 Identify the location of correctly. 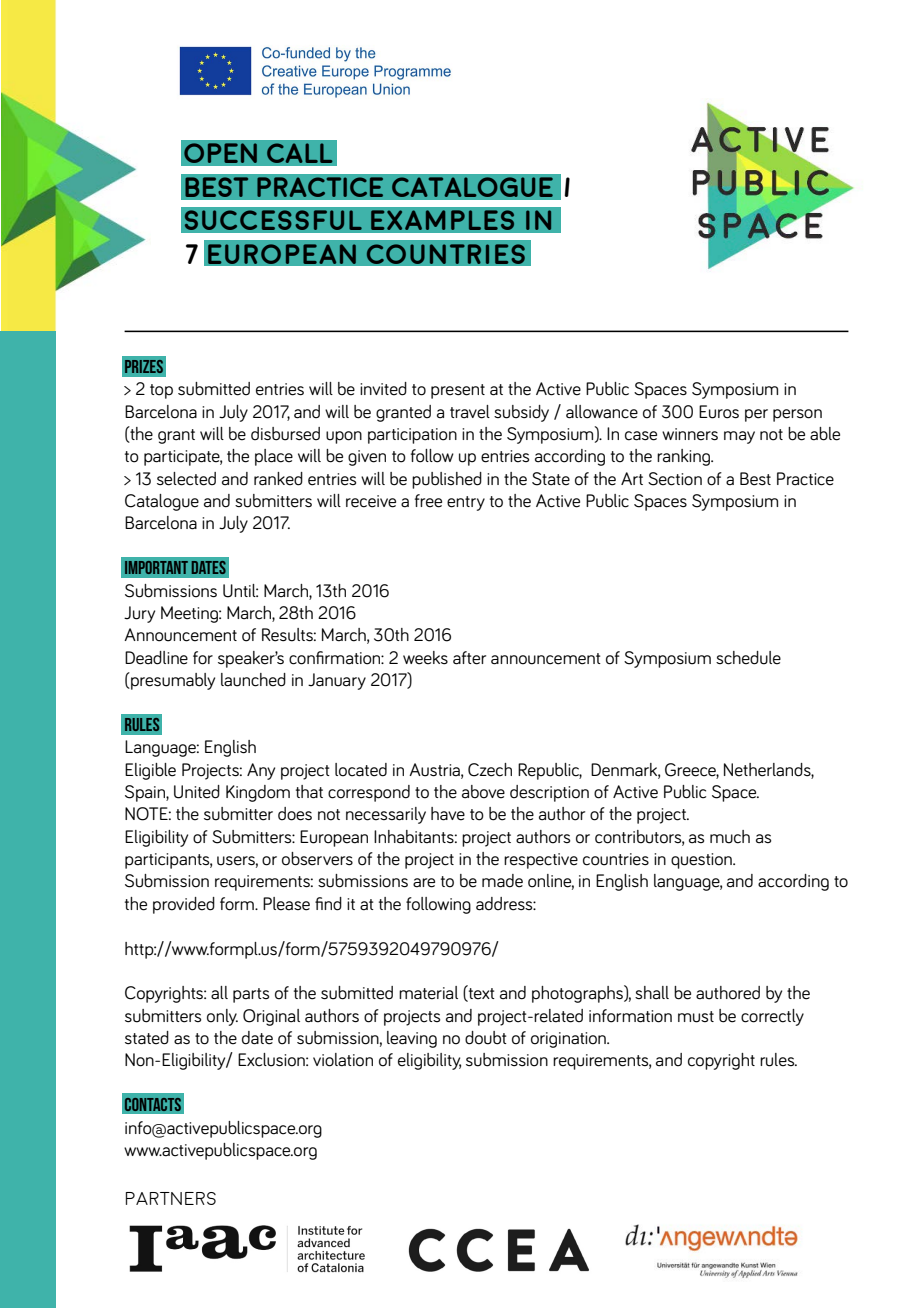
(772, 1017).
